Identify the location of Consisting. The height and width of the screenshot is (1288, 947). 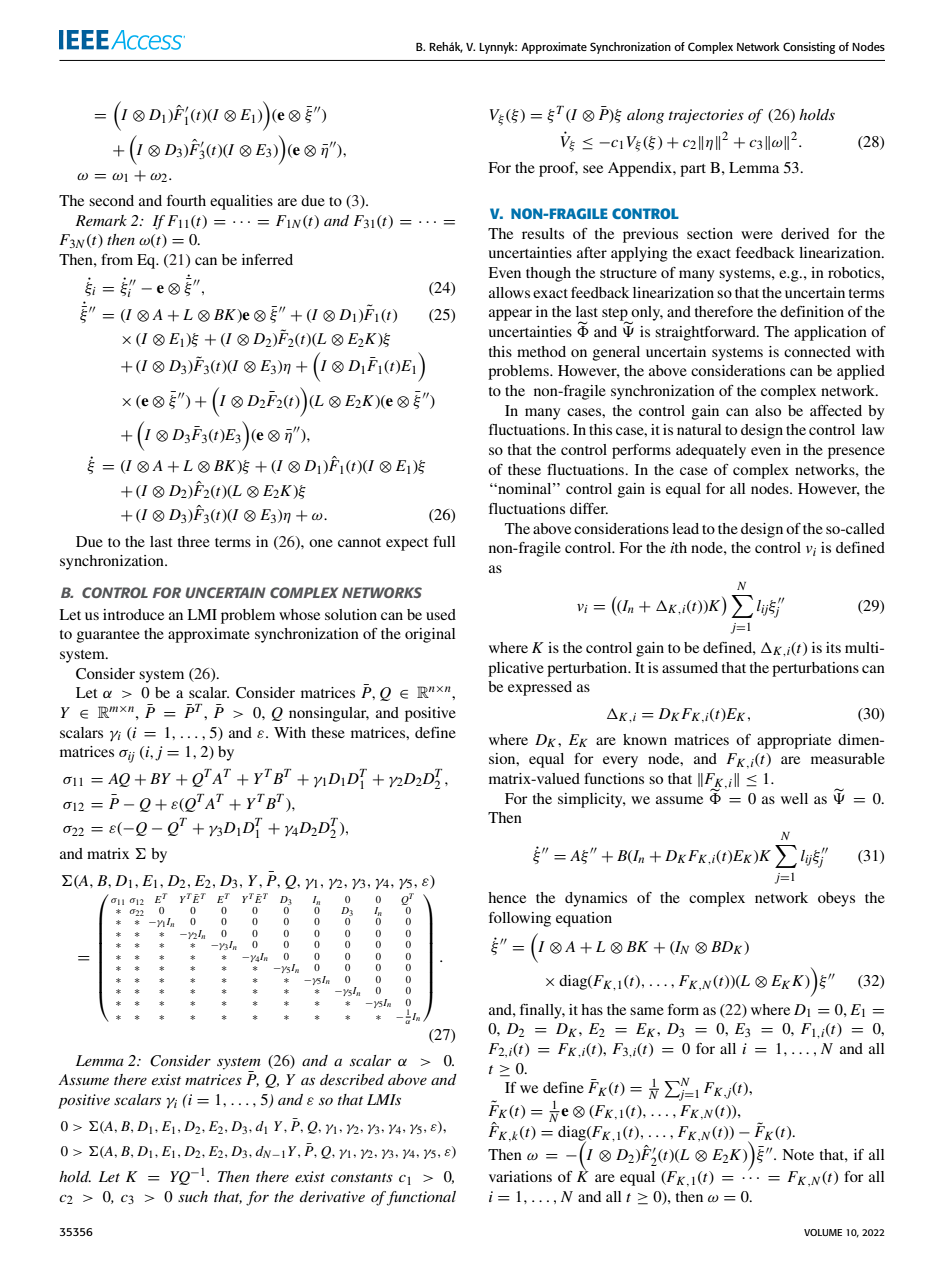
(809, 48).
